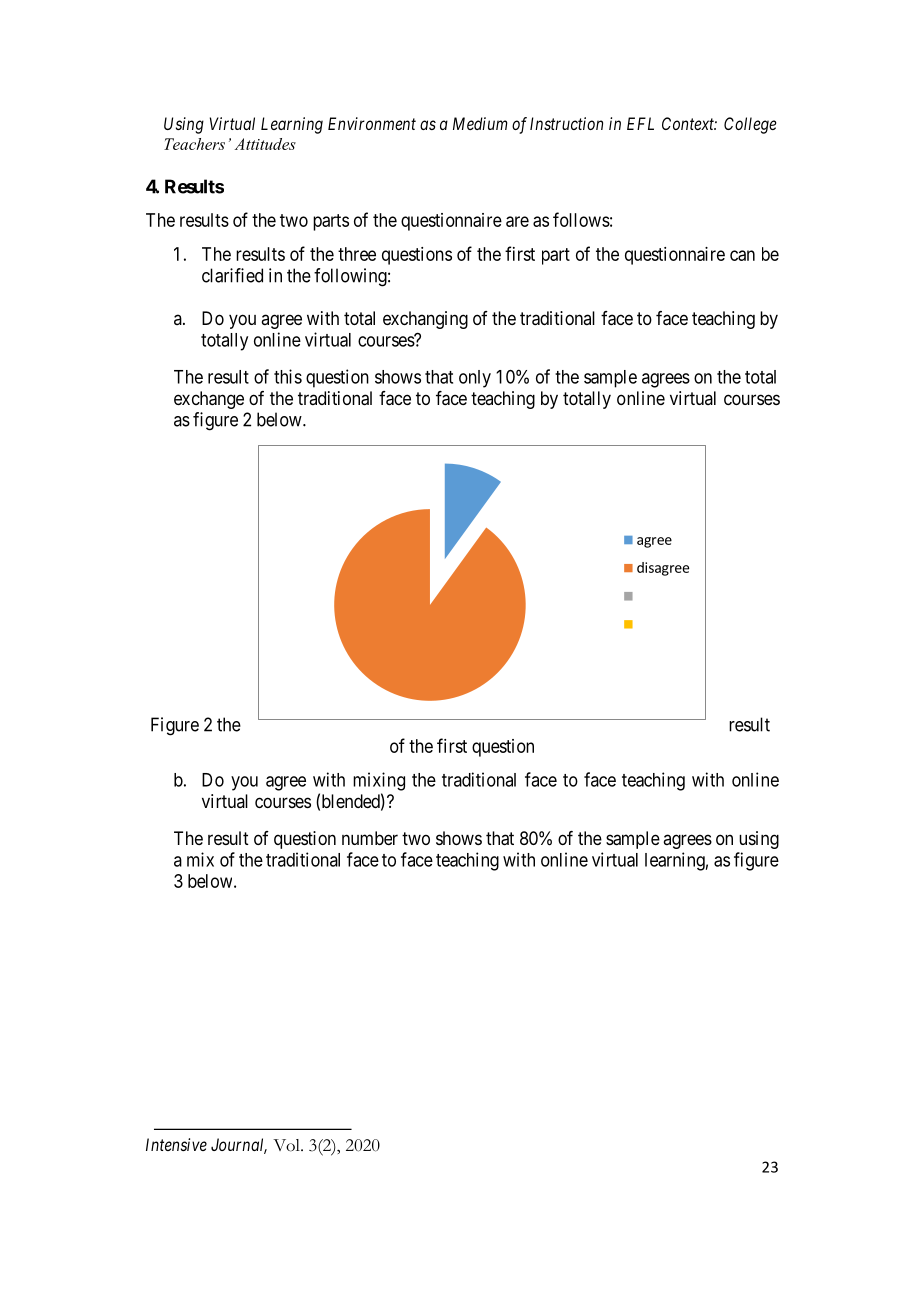 The height and width of the document is (1308, 924). I want to click on exchanging, so click(425, 320).
